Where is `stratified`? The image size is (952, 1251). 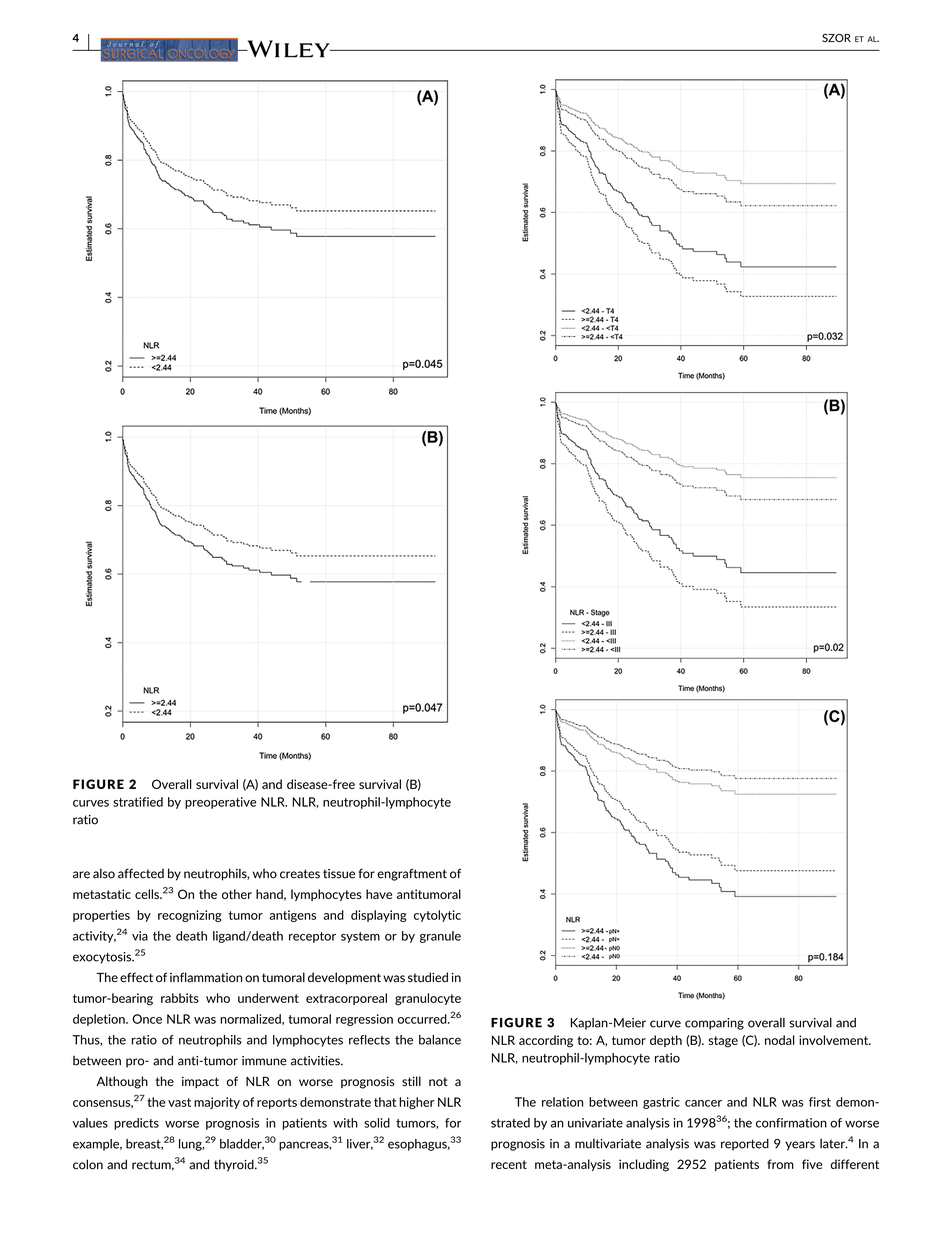 stratified is located at coordinates (138, 802).
